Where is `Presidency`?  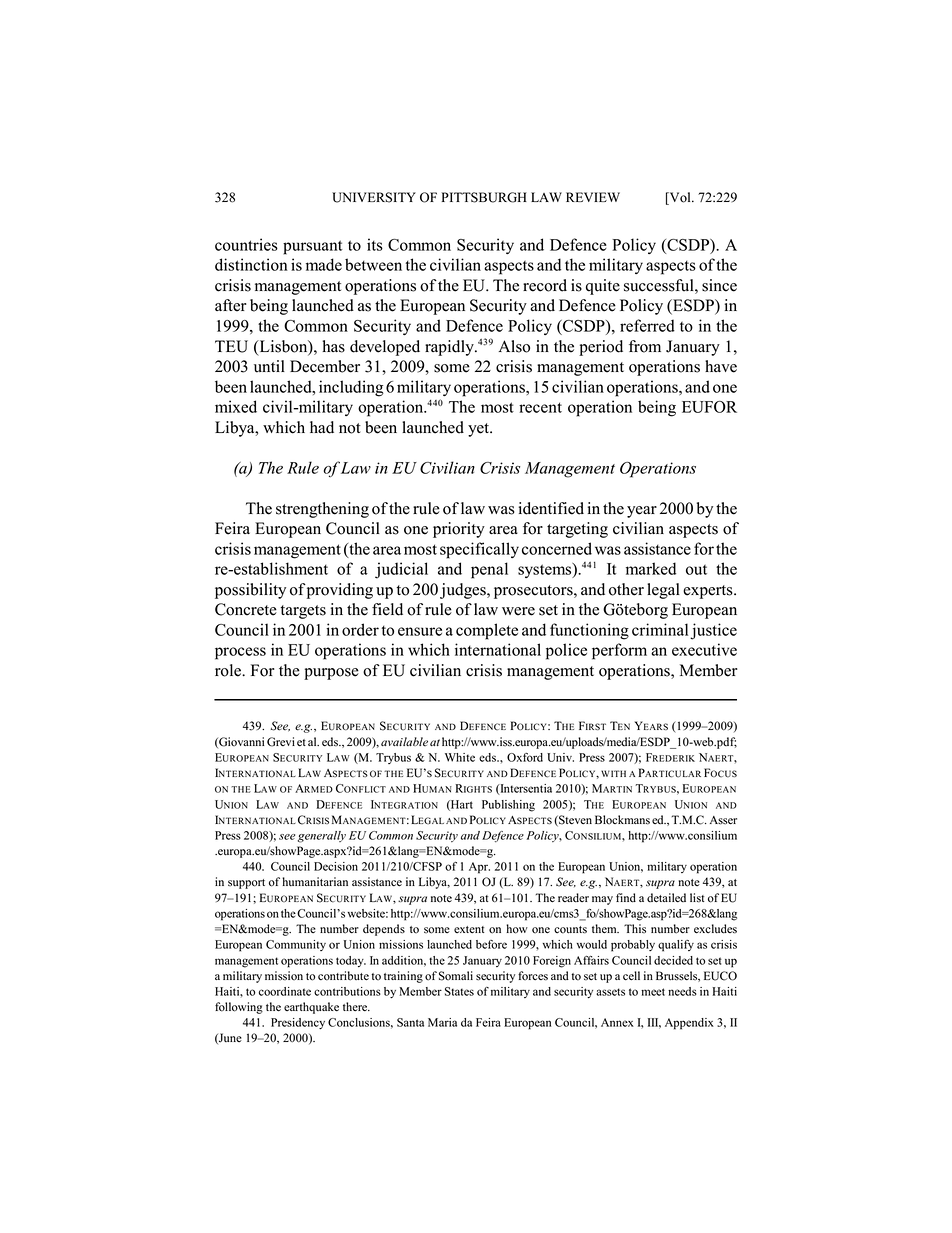 Presidency is located at coordinates (298, 1023).
